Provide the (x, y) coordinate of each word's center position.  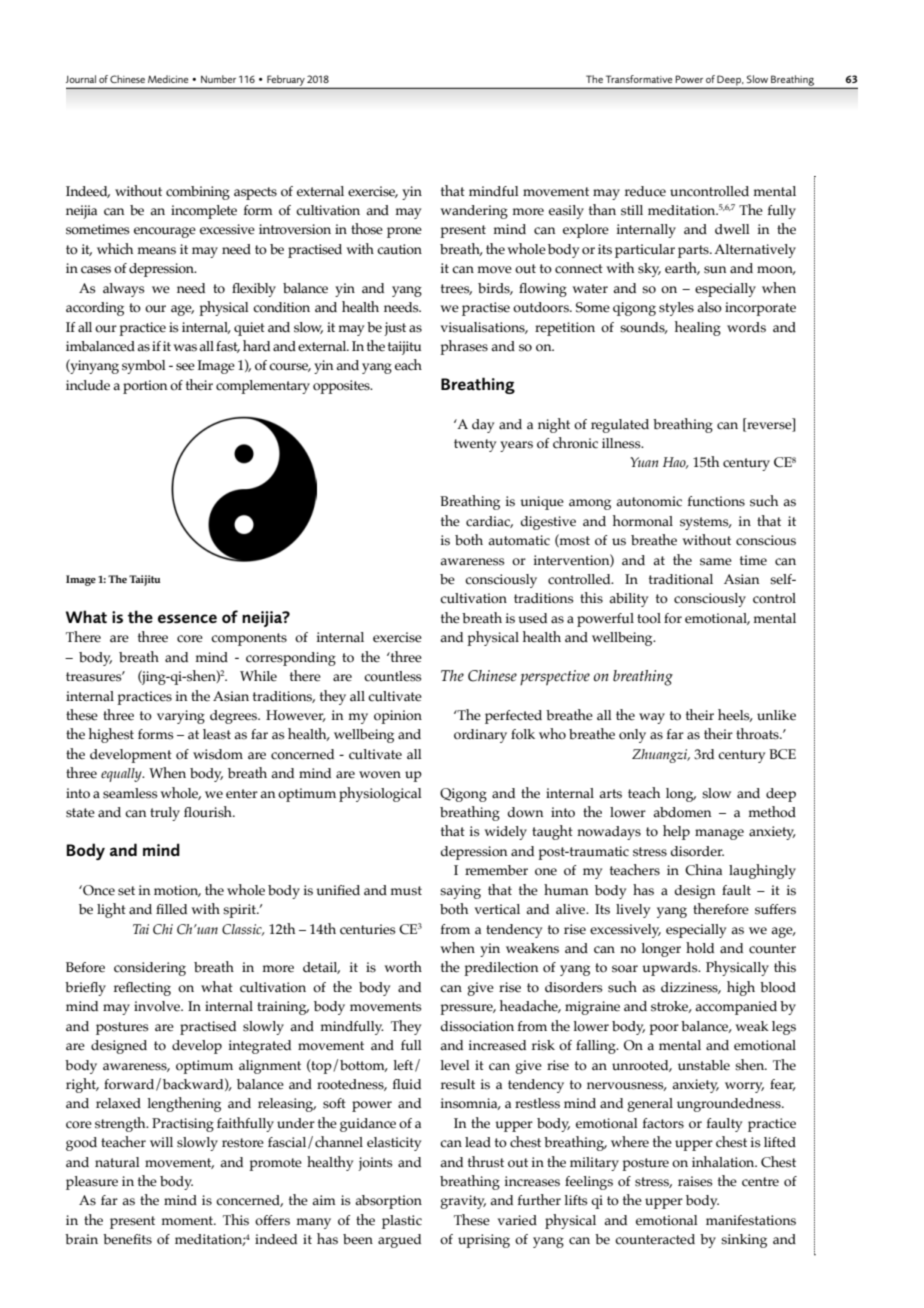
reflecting (142, 989)
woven (380, 775)
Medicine (168, 79)
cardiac (489, 522)
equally (122, 775)
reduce (645, 191)
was (185, 348)
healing (698, 328)
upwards (671, 969)
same (716, 562)
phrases (464, 347)
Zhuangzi (661, 756)
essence (187, 619)
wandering (474, 212)
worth (403, 967)
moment (188, 1221)
